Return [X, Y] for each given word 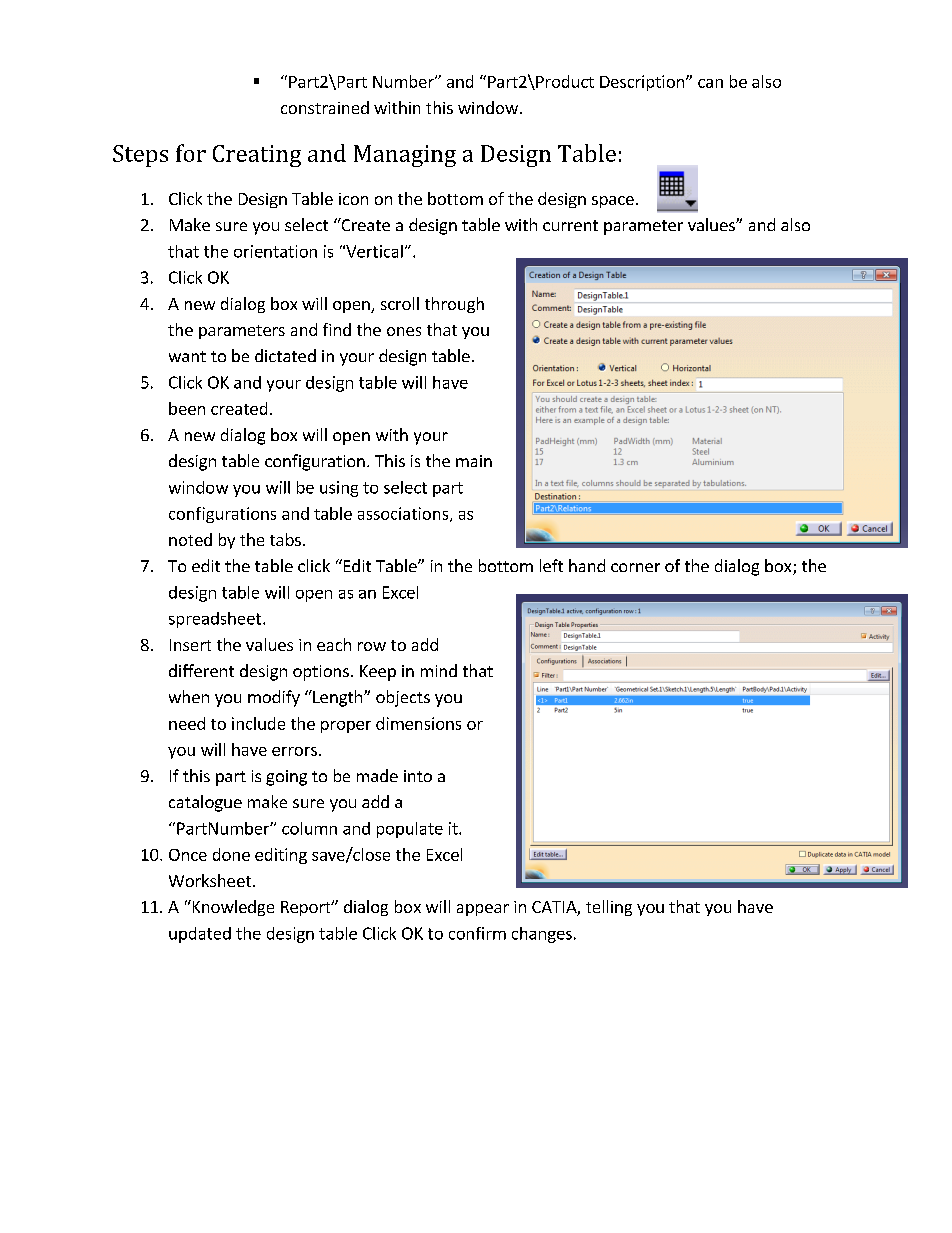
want [187, 356]
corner [635, 567]
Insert [190, 645]
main [474, 461]
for [191, 153]
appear [483, 910]
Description [642, 83]
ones [404, 331]
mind [439, 670]
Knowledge [232, 908]
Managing [405, 156]
